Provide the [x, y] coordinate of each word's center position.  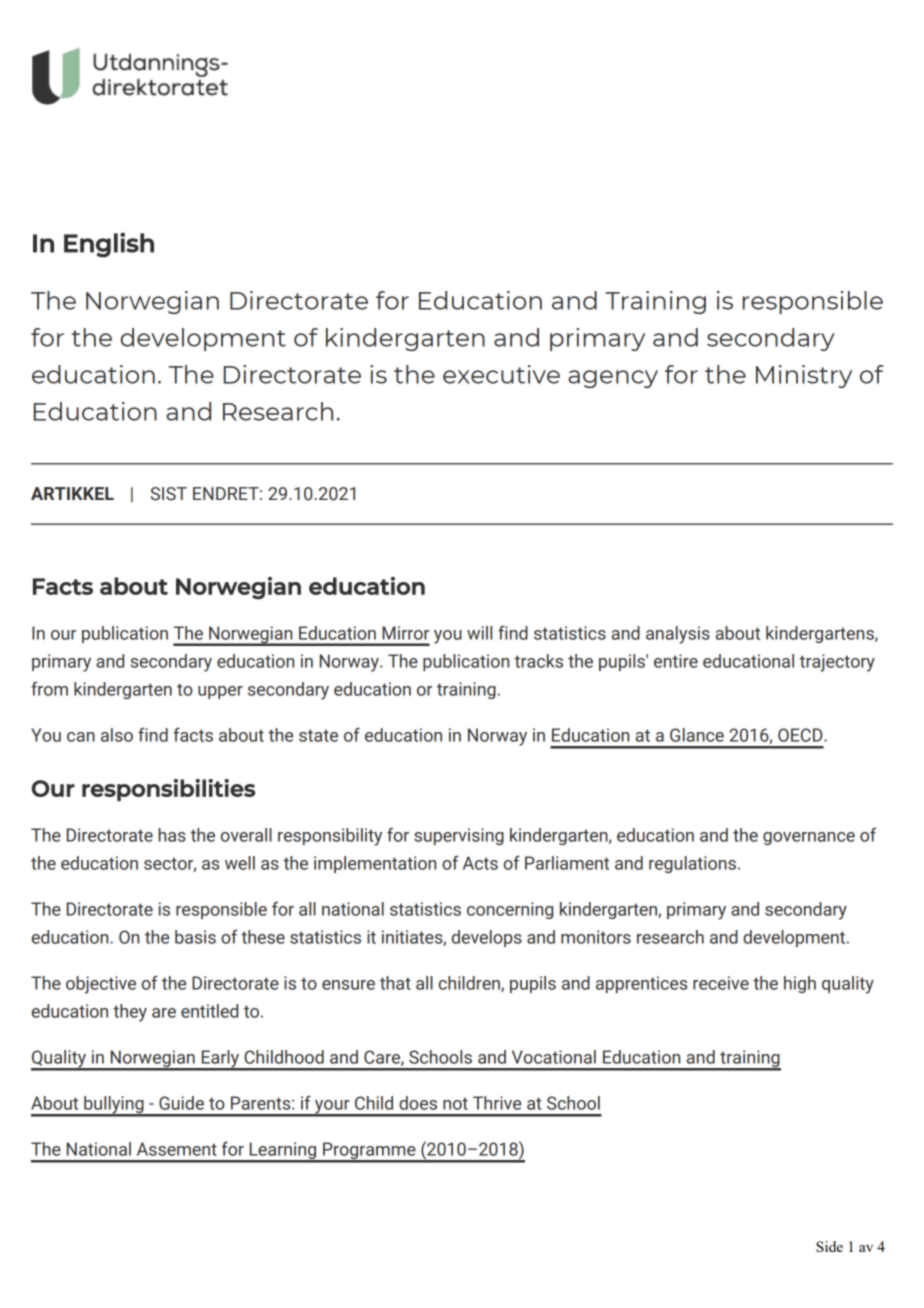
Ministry [804, 376]
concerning [510, 910]
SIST [169, 494]
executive [501, 374]
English [109, 245]
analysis [678, 635]
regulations [692, 864]
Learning [283, 1152]
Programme [369, 1152]
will [479, 633]
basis [195, 937]
